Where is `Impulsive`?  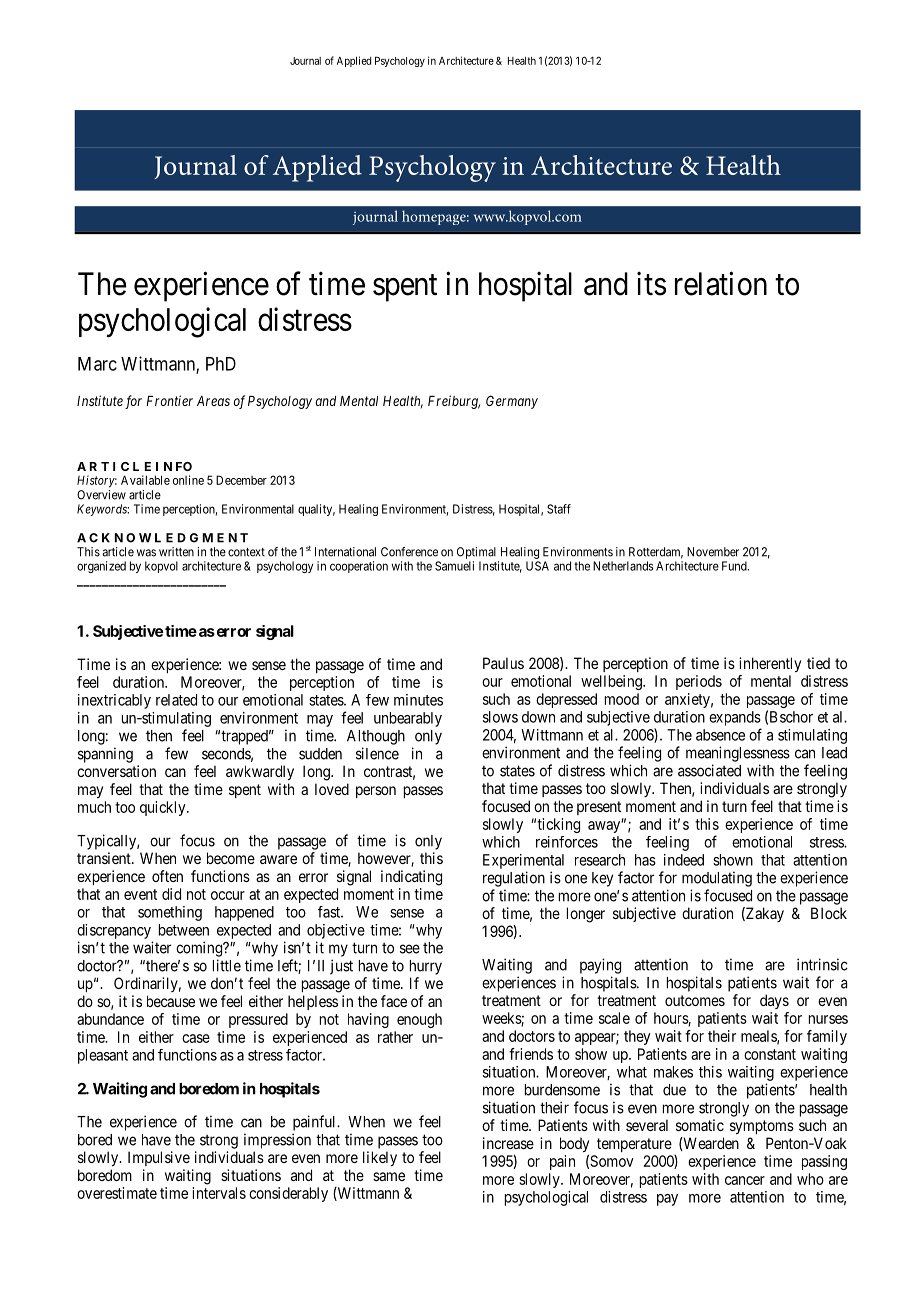 Impulsive is located at coordinates (159, 1158).
